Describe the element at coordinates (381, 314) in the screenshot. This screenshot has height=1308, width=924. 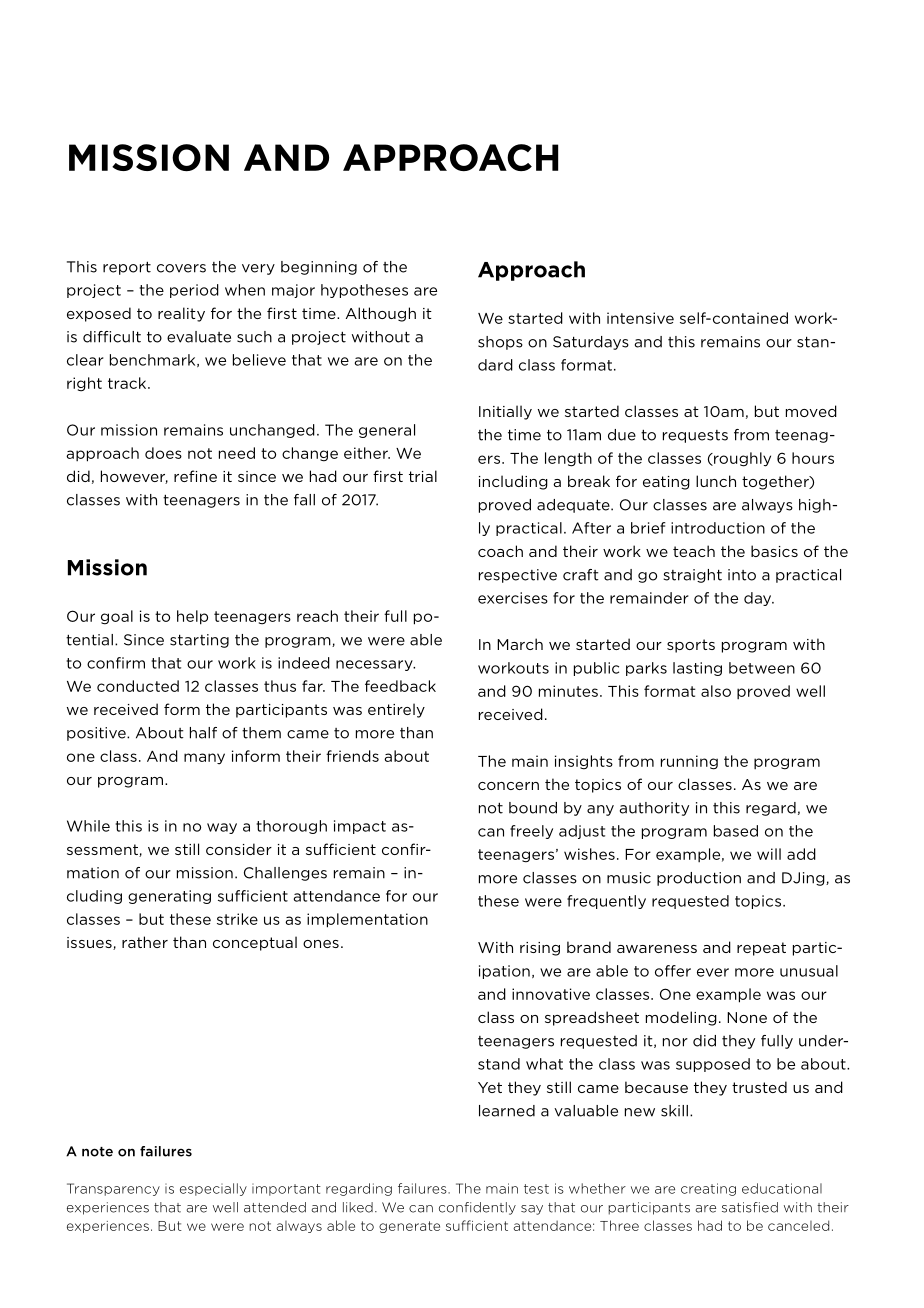
I see `Although` at that location.
